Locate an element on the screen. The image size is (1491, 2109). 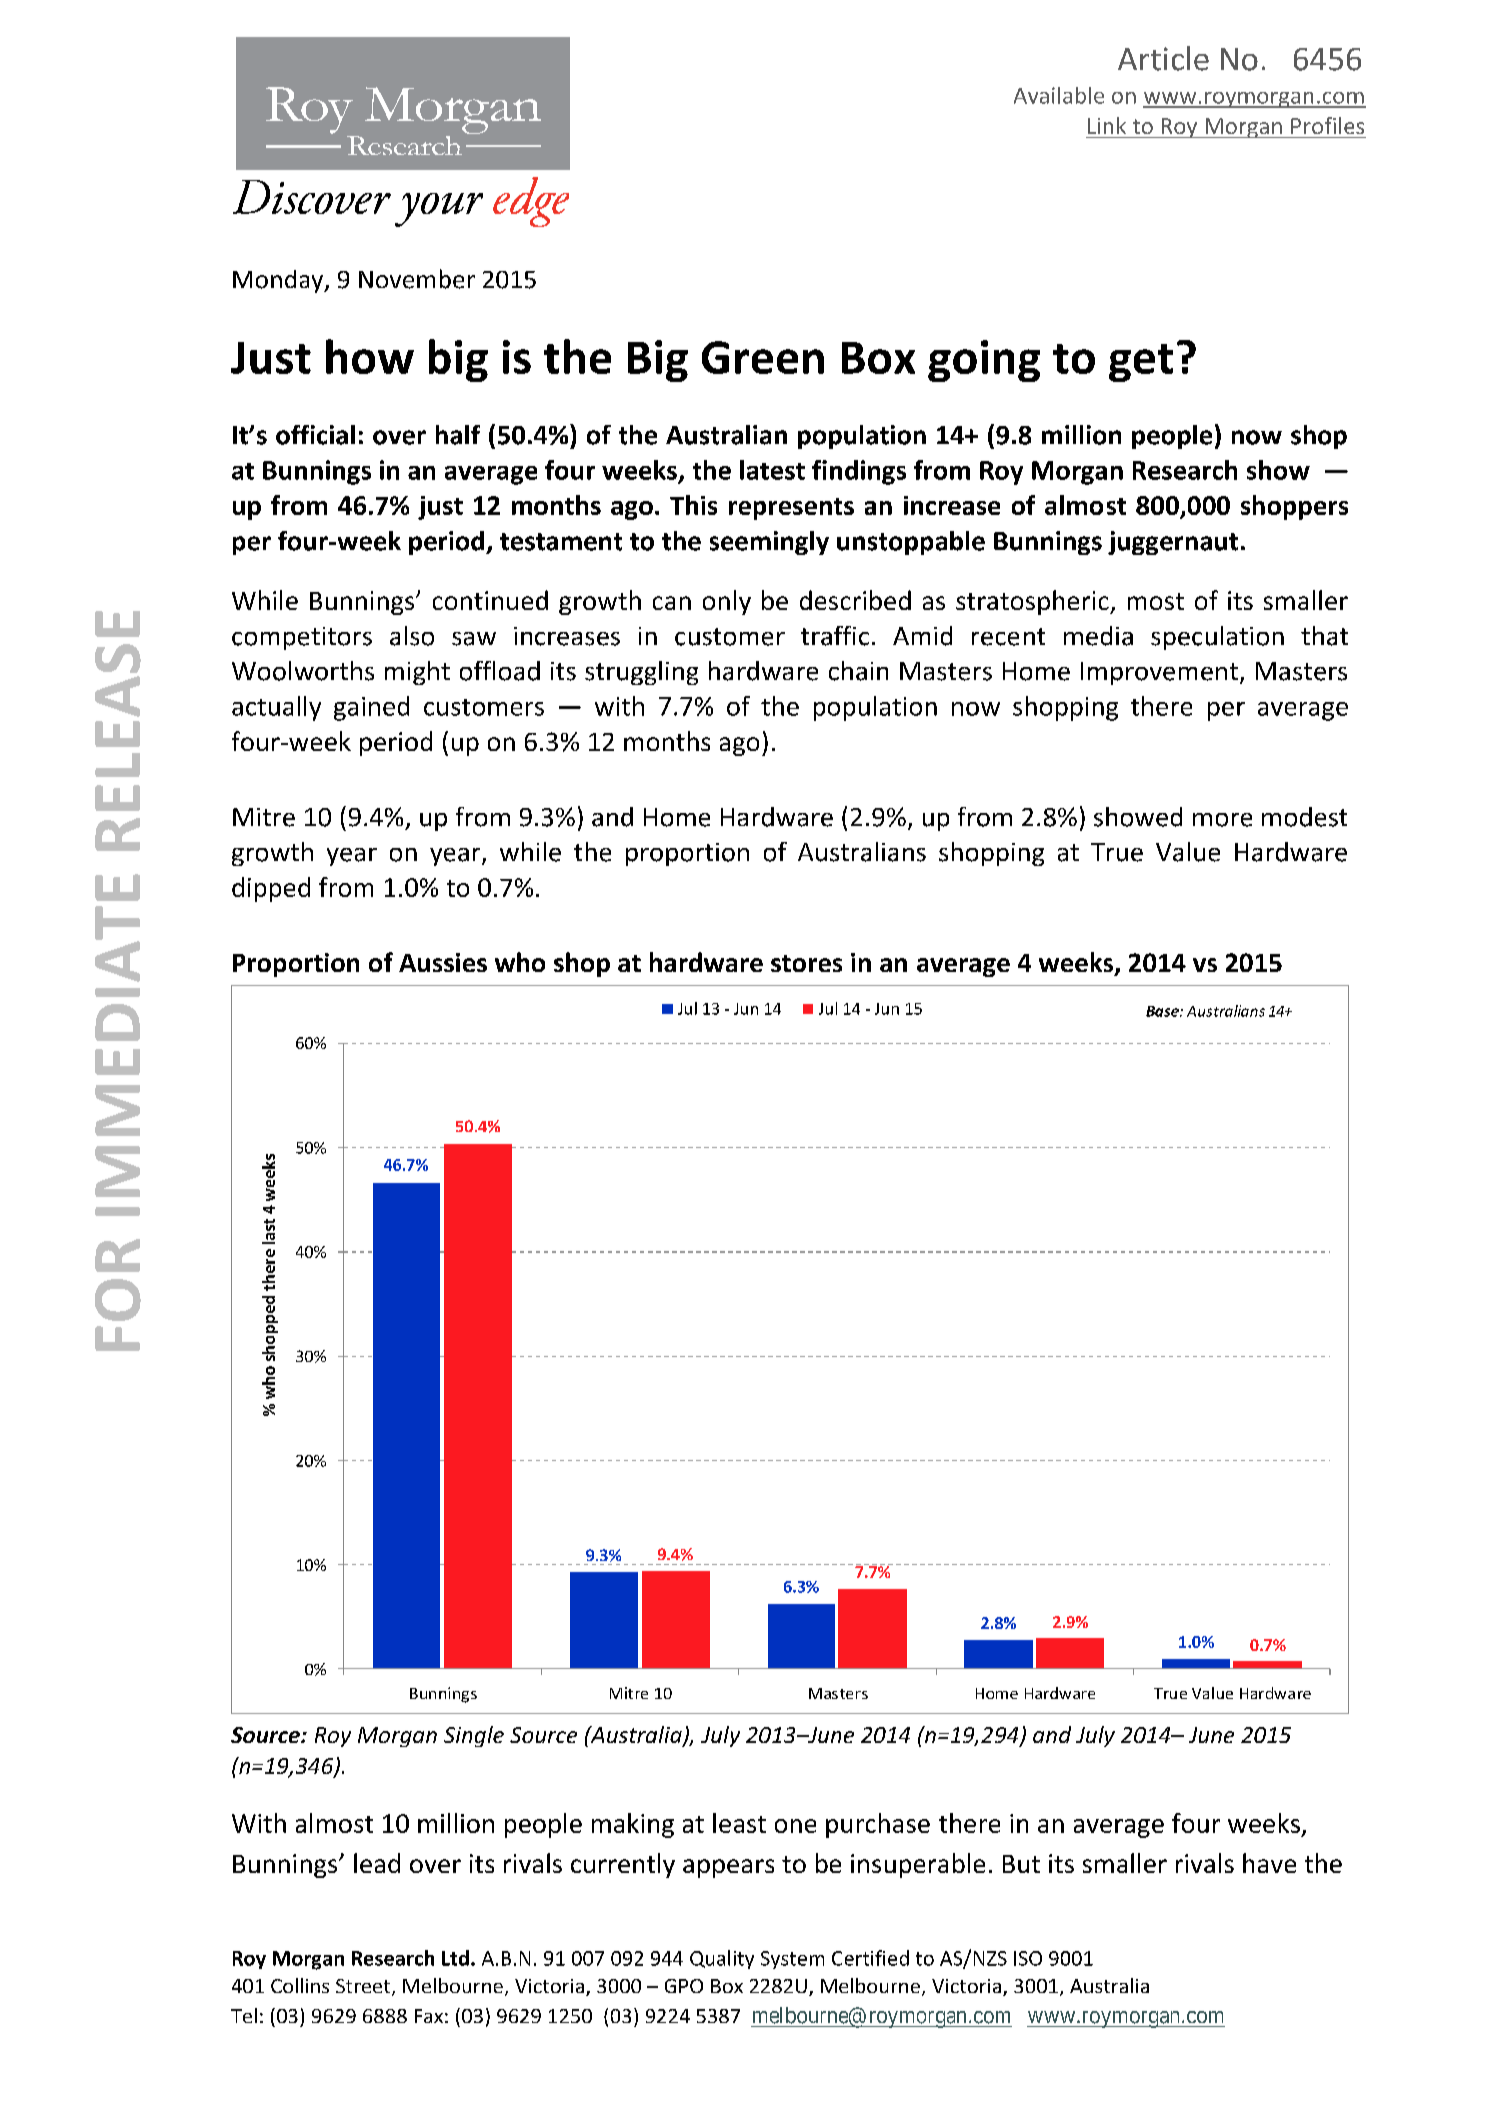
Street is located at coordinates (364, 1987).
